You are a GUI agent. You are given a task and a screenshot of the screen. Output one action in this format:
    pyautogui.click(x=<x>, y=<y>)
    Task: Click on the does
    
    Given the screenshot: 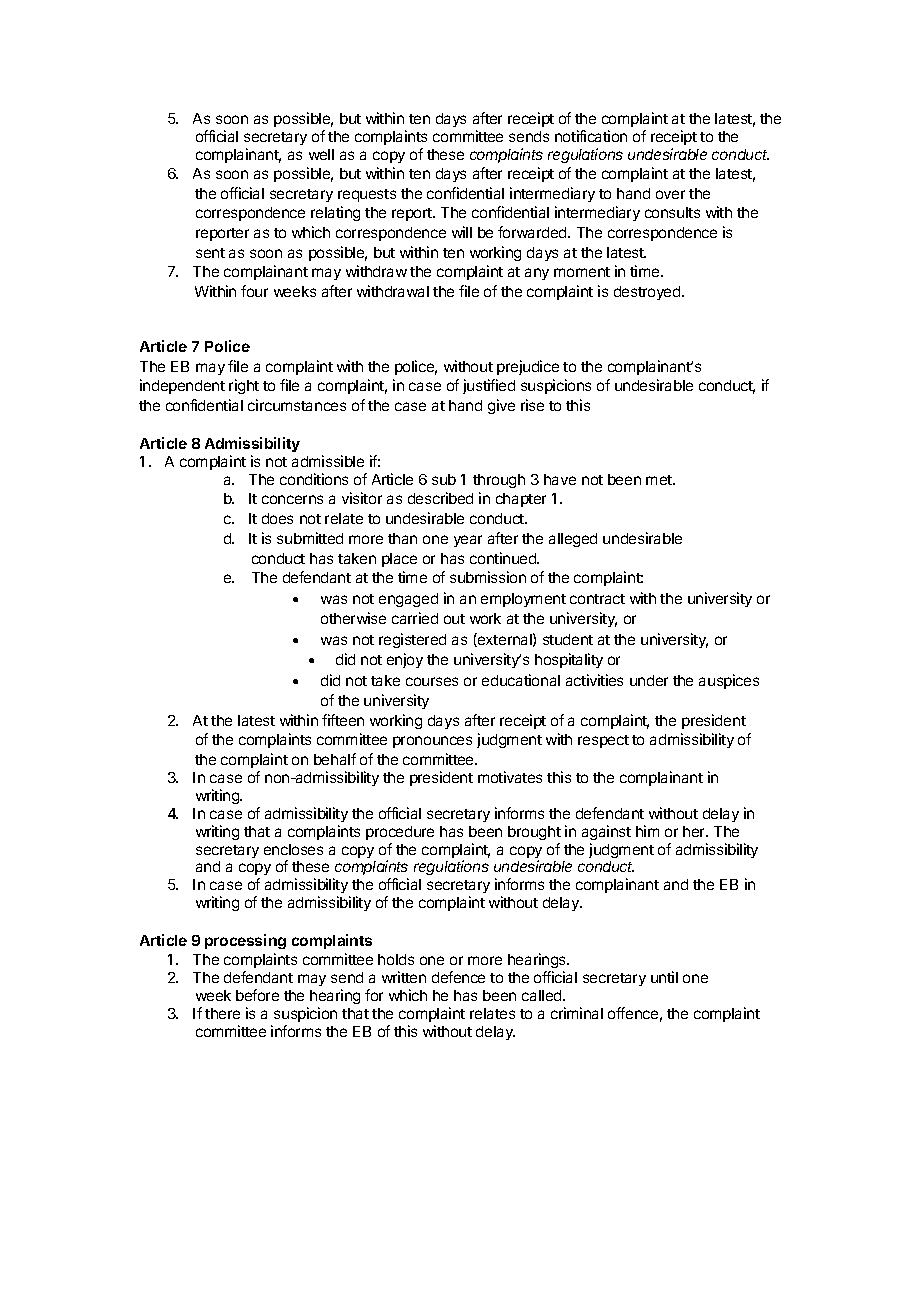 What is the action you would take?
    pyautogui.click(x=277, y=518)
